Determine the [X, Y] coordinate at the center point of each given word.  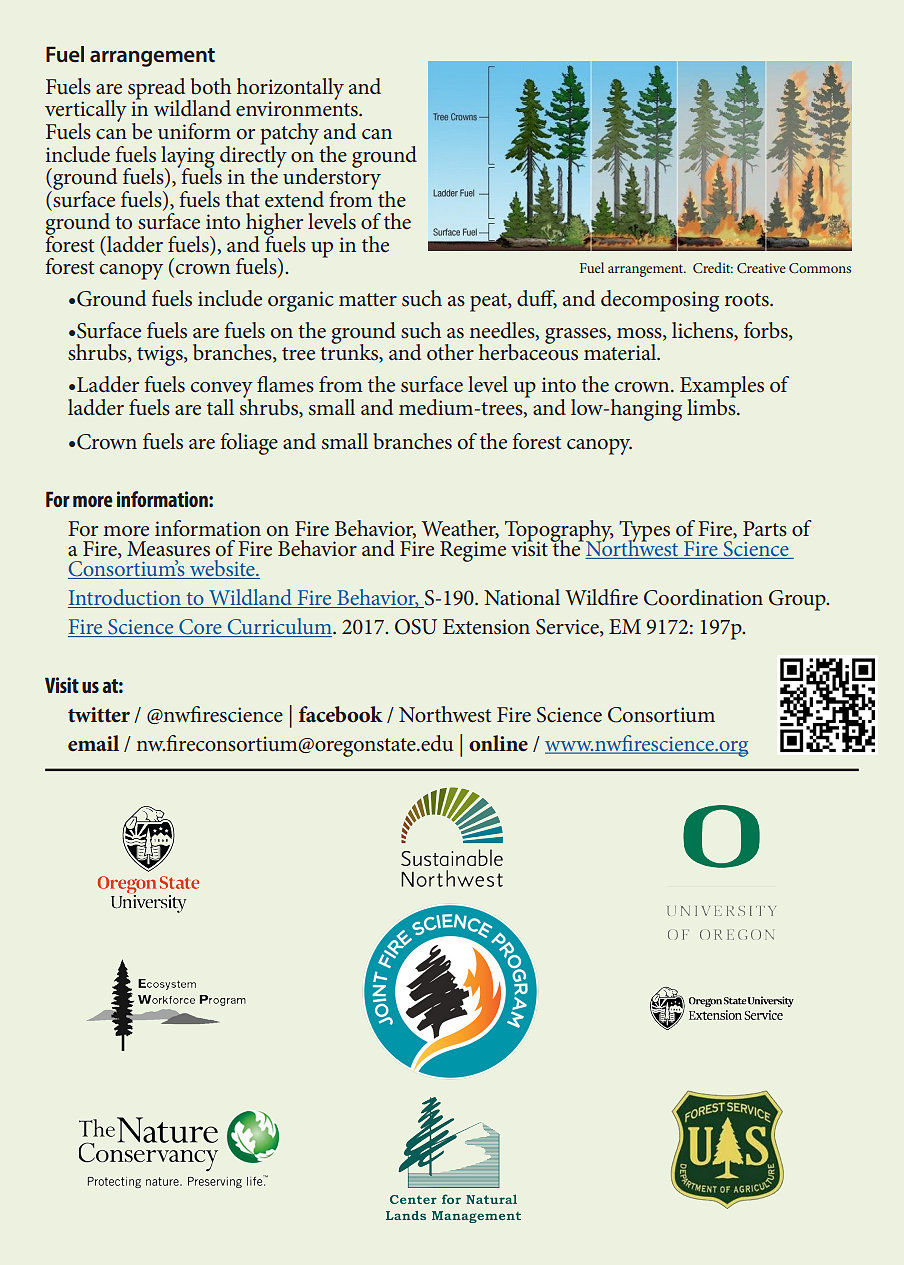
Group [798, 600]
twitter [99, 715]
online [498, 743]
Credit [713, 267]
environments [298, 108]
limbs [712, 406]
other [450, 352]
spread [158, 90]
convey [222, 391]
